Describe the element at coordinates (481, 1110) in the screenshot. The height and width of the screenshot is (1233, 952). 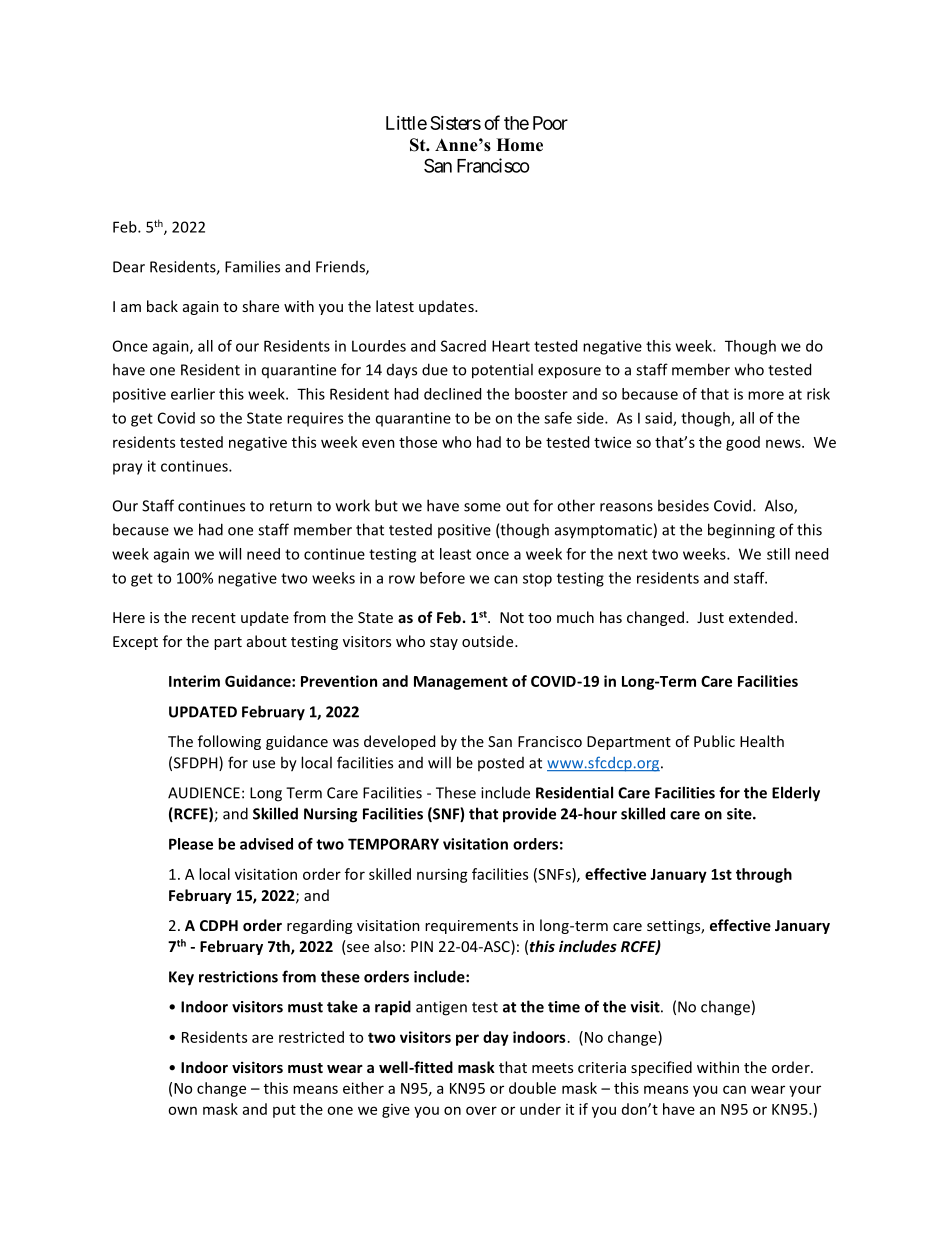
I see `over` at that location.
